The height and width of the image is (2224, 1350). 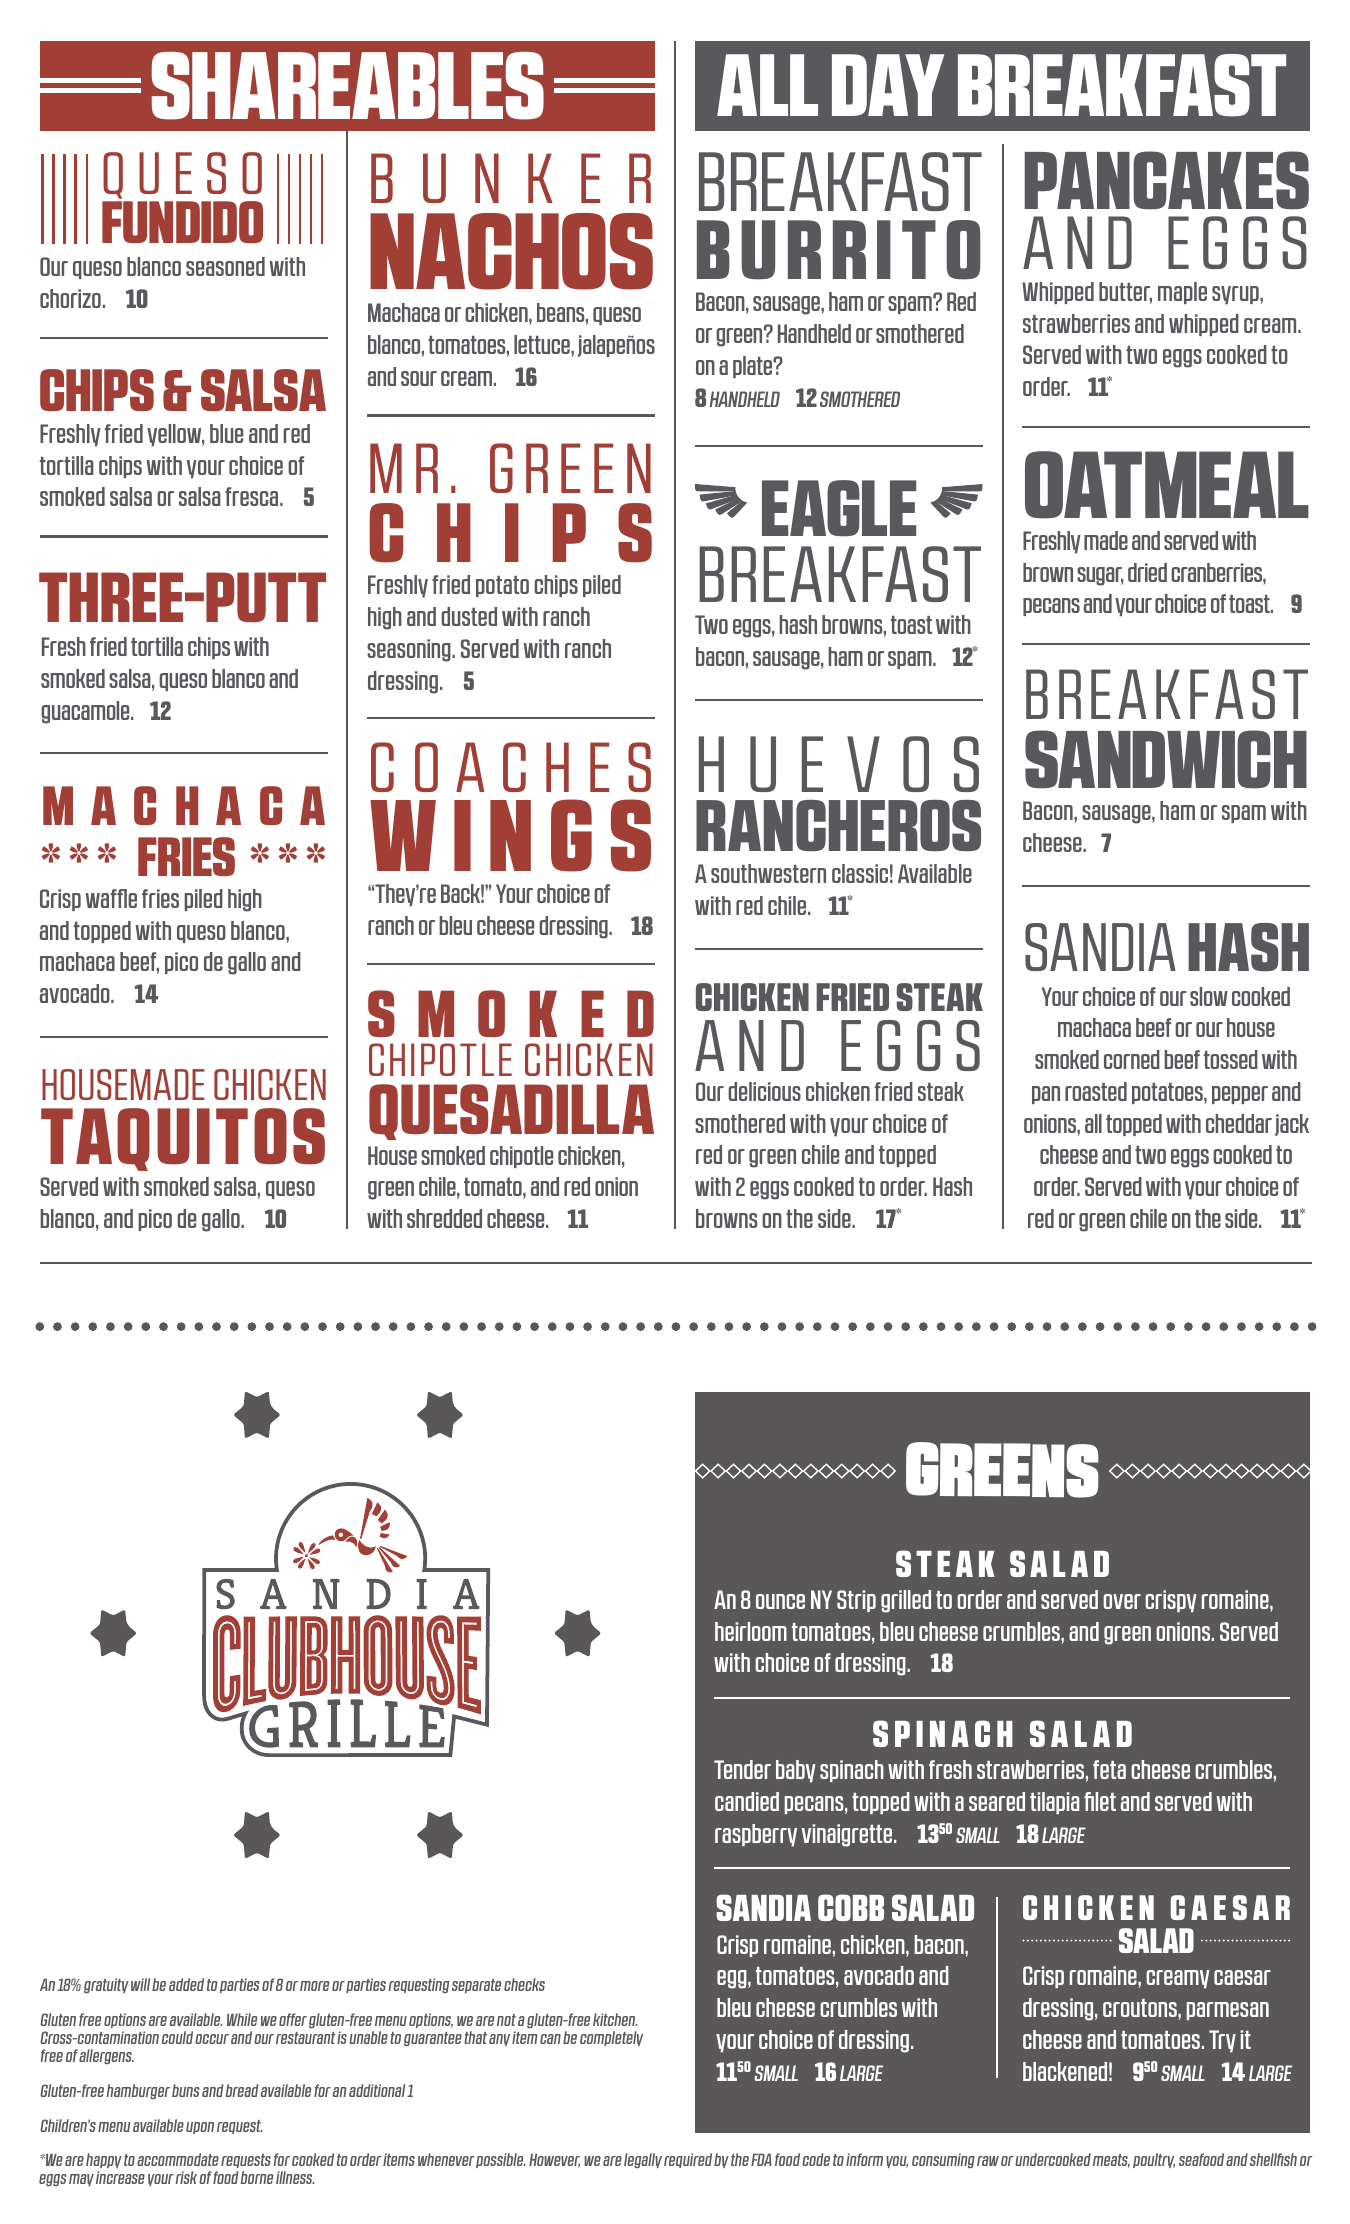 What do you see at coordinates (1182, 293) in the image?
I see `maple` at bounding box center [1182, 293].
